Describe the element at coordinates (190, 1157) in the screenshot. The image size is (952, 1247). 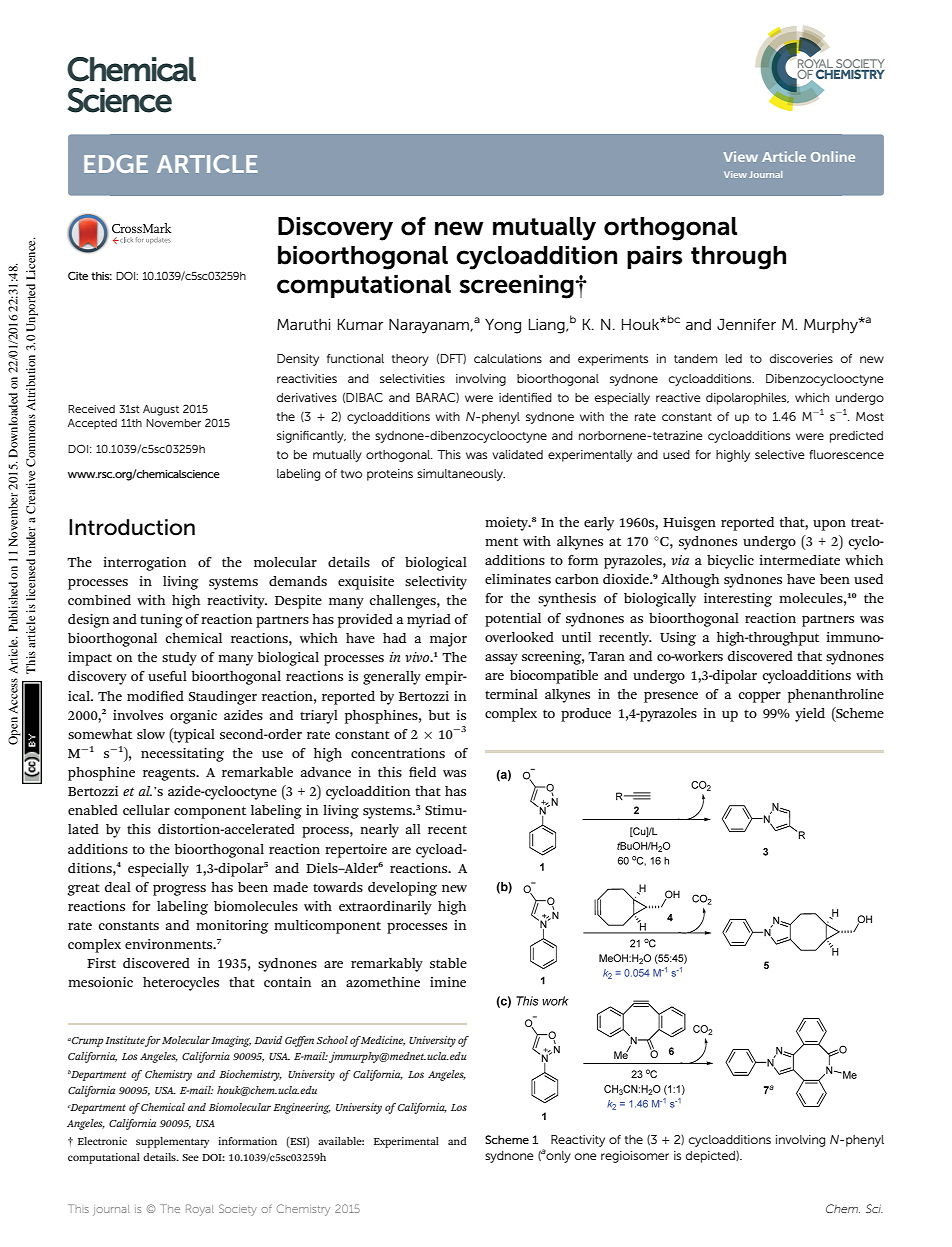
I see `See` at that location.
